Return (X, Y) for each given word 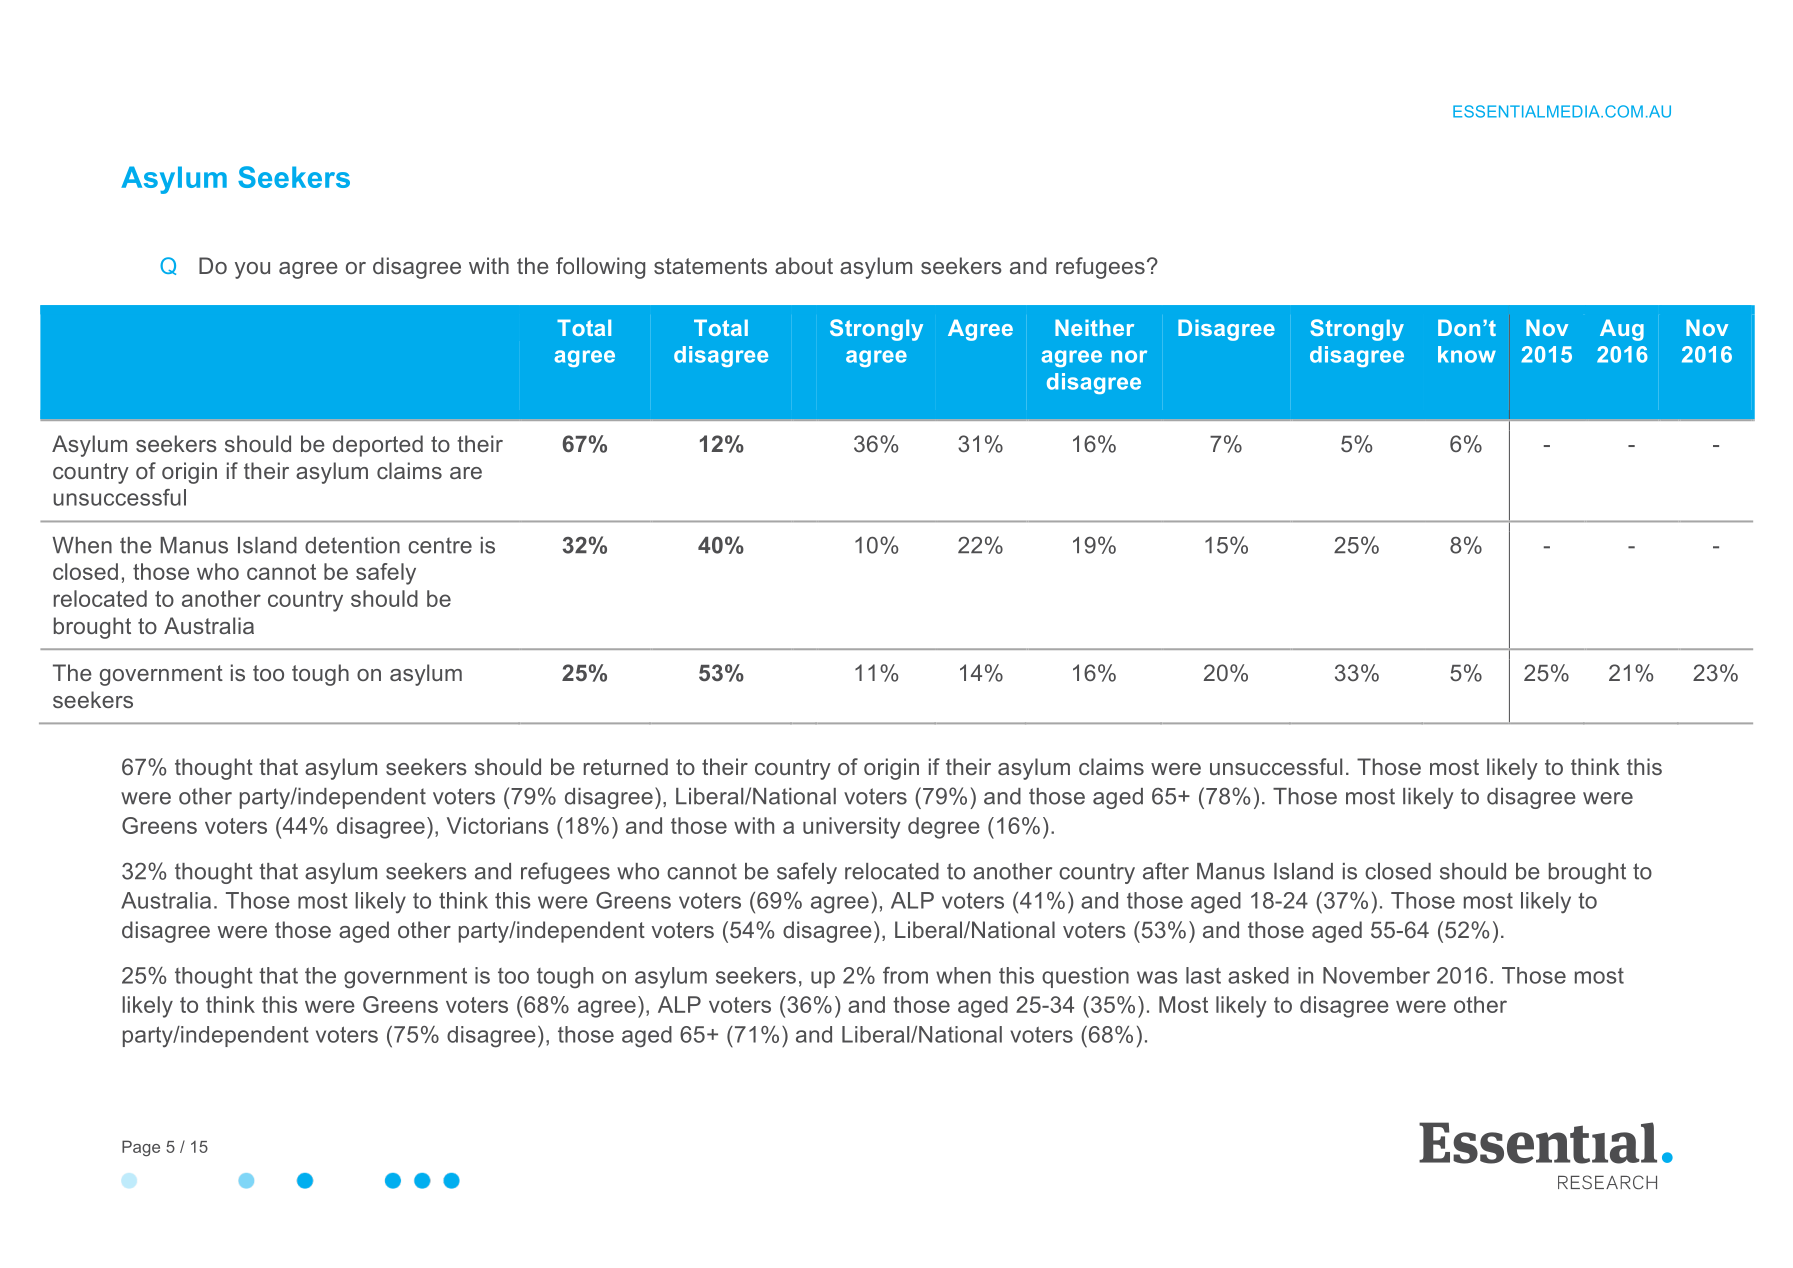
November (1376, 975)
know (1467, 354)
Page (141, 1148)
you (252, 270)
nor (1129, 356)
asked (1258, 975)
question (1085, 977)
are (466, 473)
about (804, 265)
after (1166, 871)
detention (352, 545)
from (905, 975)
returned (626, 766)
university (852, 828)
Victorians (498, 825)
